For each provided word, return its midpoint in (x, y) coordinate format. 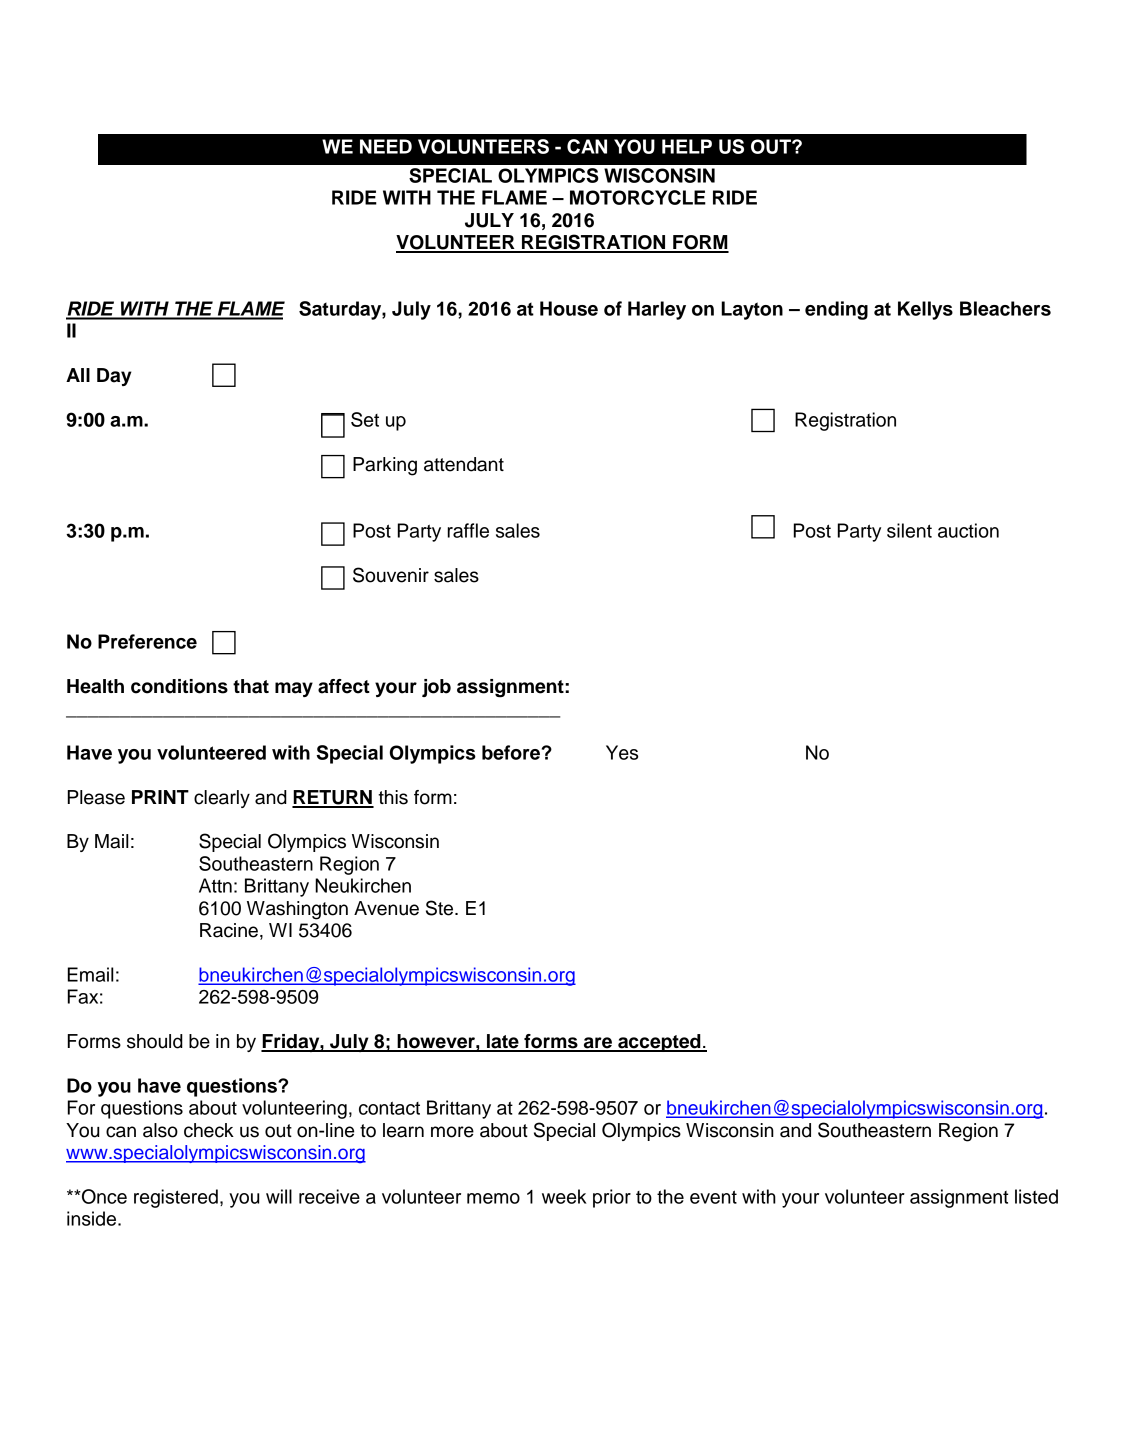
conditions (179, 686)
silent (909, 530)
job (436, 688)
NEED (386, 146)
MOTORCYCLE (638, 197)
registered (176, 1198)
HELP (687, 146)
